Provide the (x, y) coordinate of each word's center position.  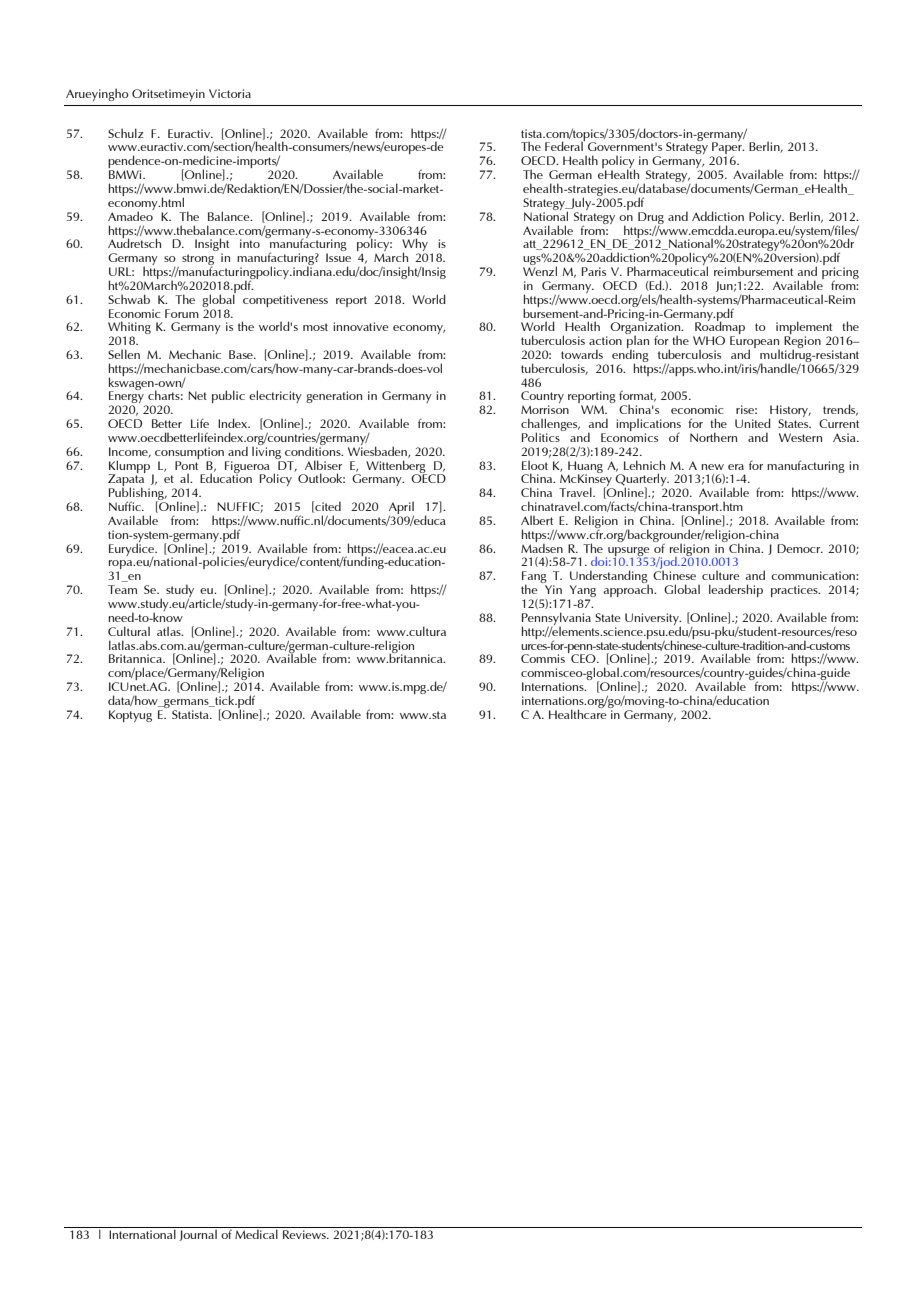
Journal (198, 1234)
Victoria (230, 93)
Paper (727, 148)
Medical (256, 1233)
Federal (565, 145)
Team (122, 589)
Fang (534, 578)
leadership (736, 590)
